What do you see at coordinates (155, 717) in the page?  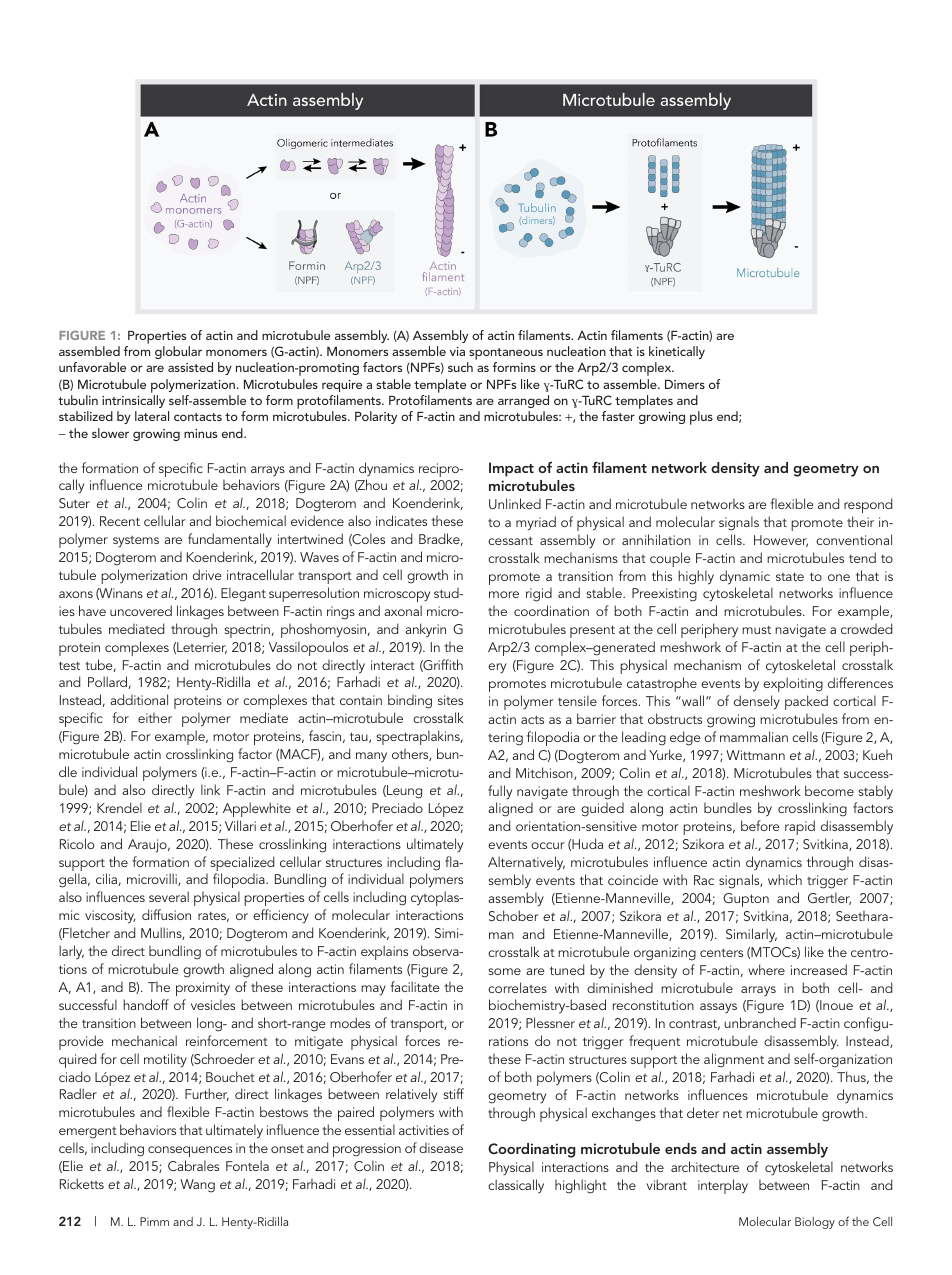 I see `either` at bounding box center [155, 717].
